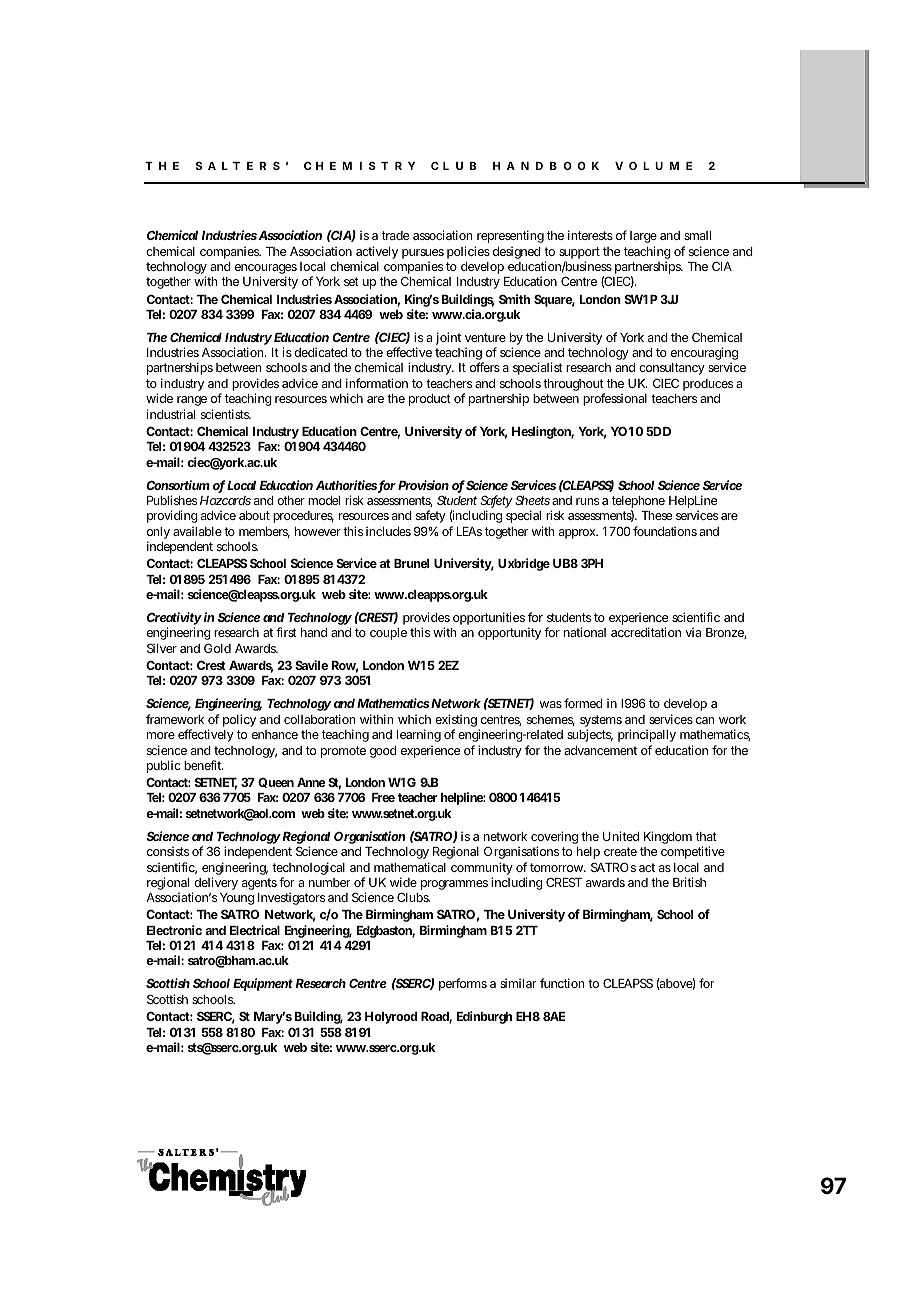  What do you see at coordinates (263, 984) in the document?
I see `Equipment` at bounding box center [263, 984].
